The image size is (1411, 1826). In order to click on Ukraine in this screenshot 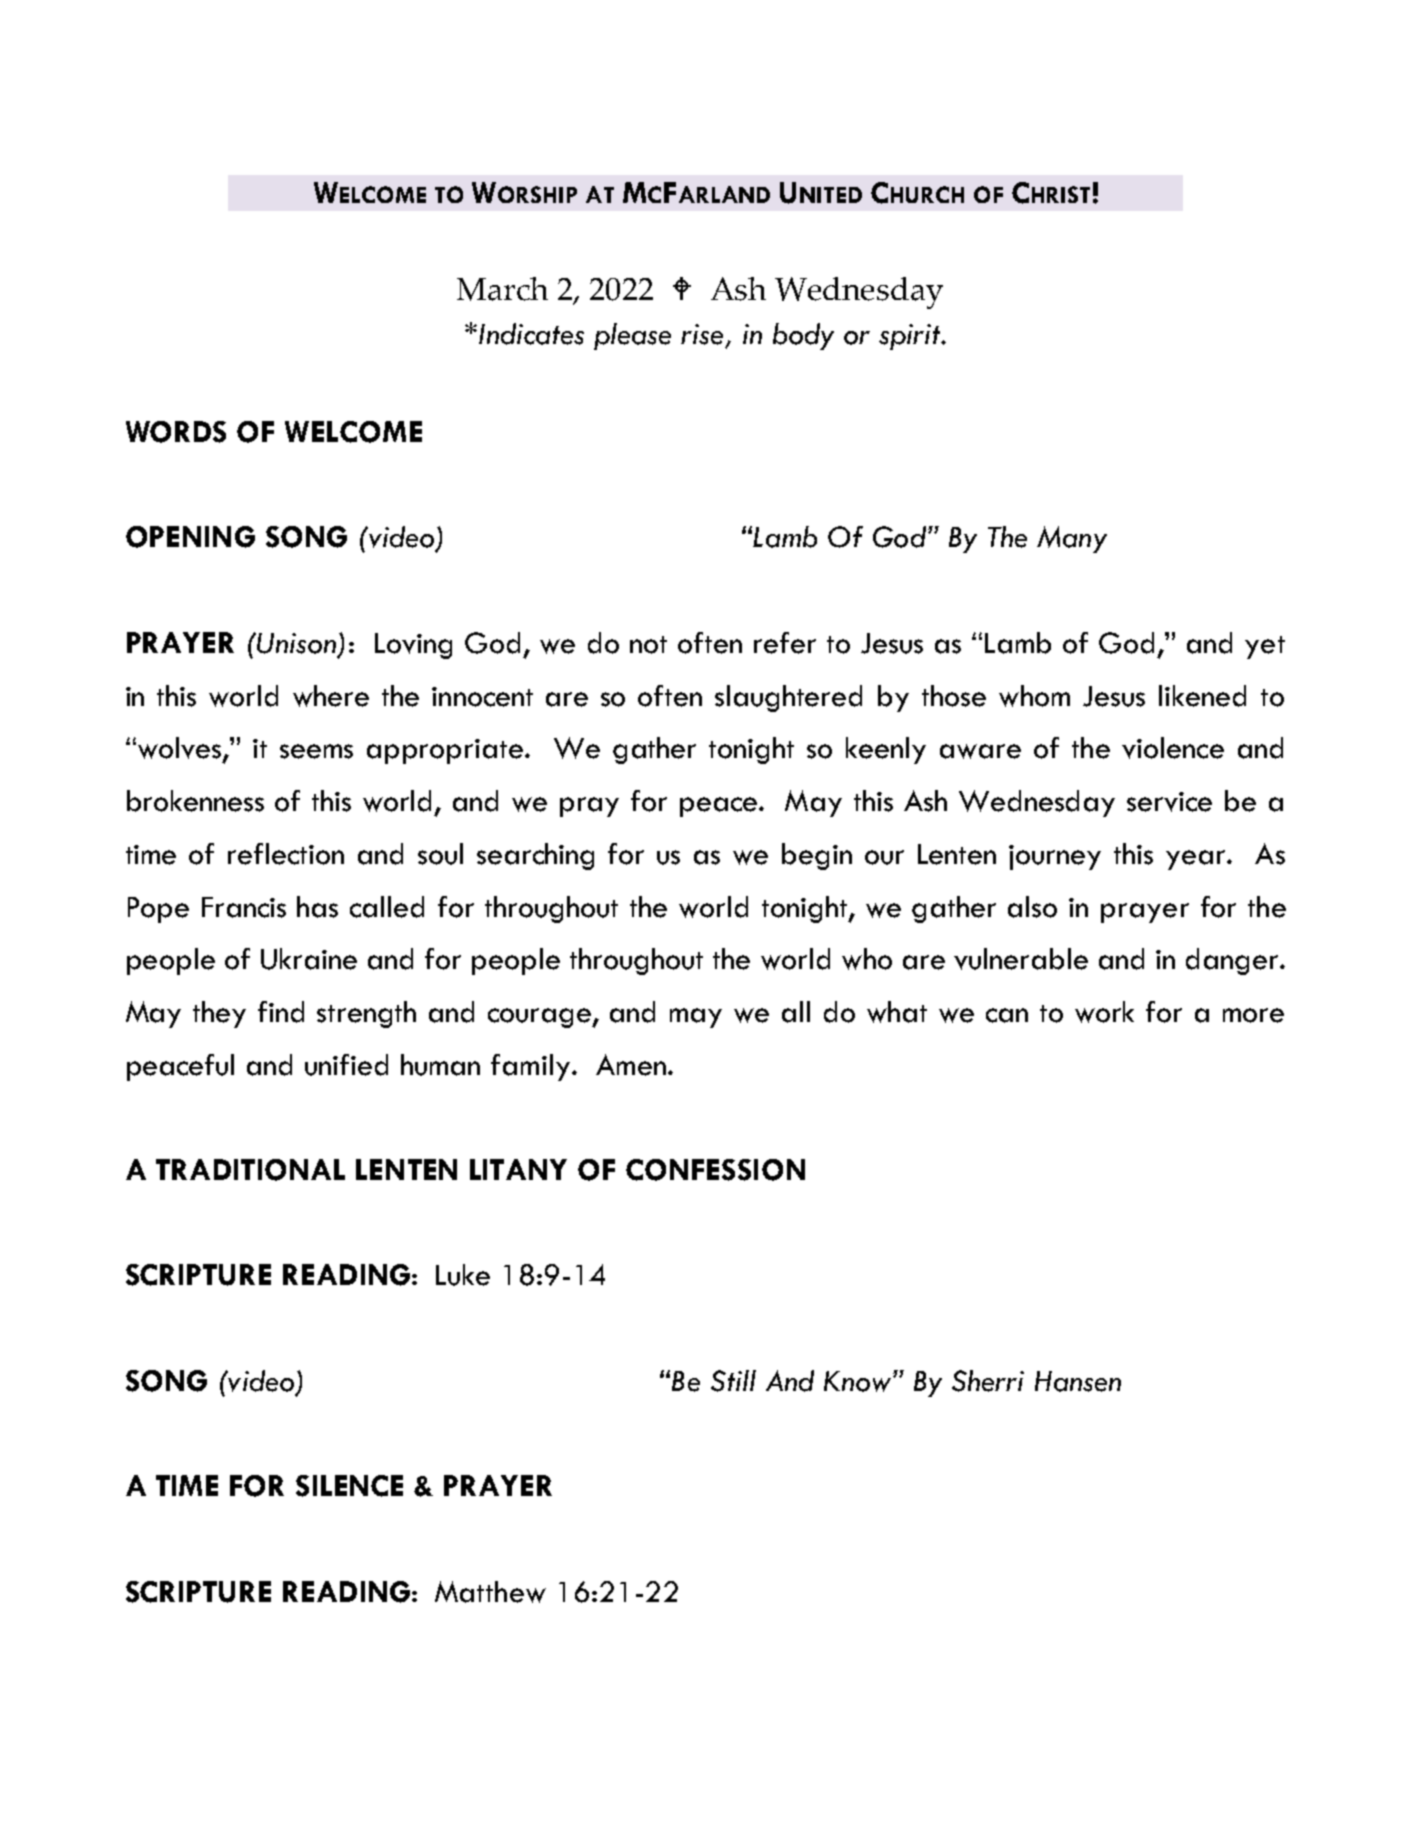, I will do `click(309, 959)`.
